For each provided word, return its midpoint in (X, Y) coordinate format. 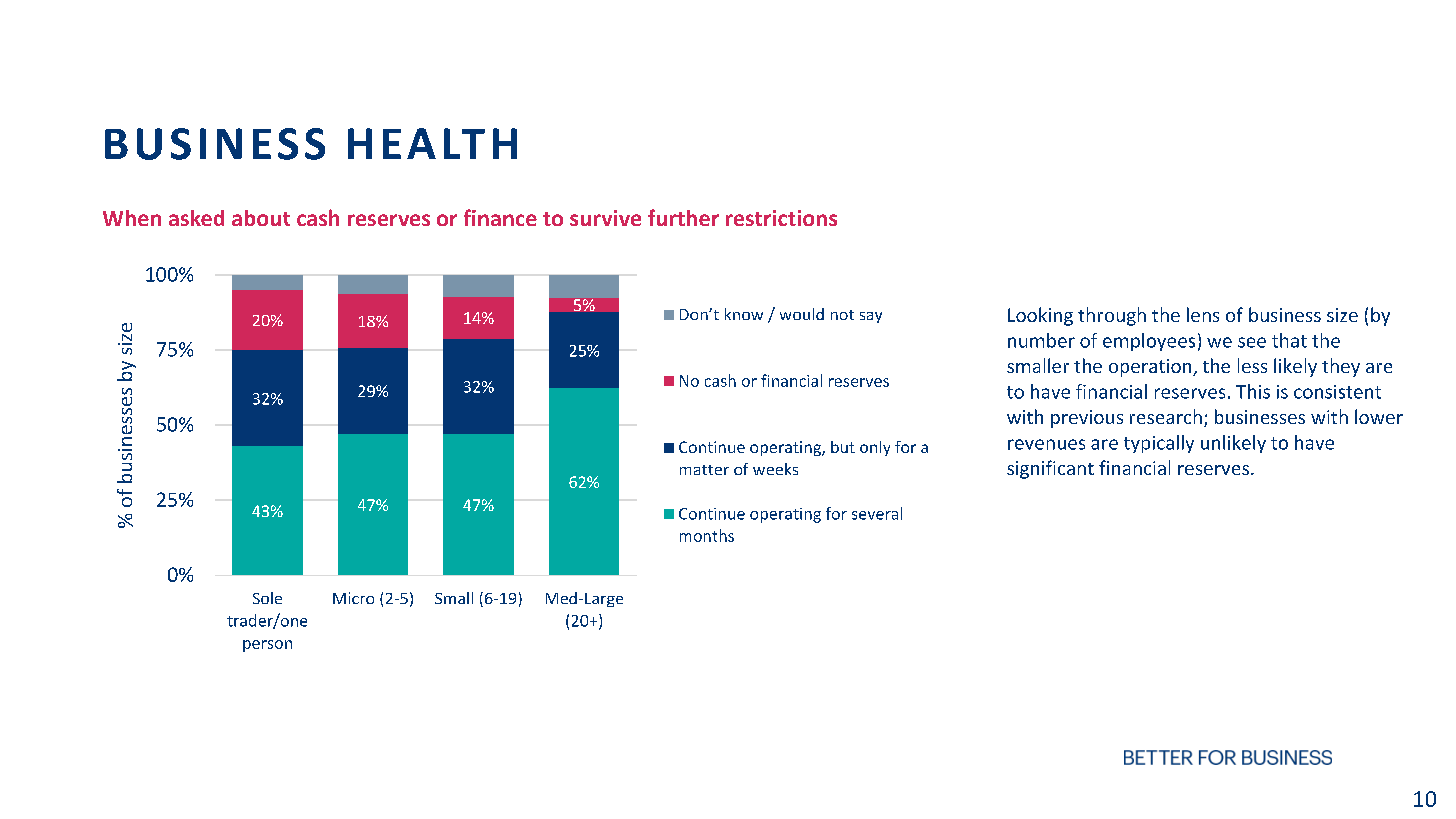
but (843, 447)
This (1253, 391)
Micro (353, 598)
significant (1050, 469)
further (683, 217)
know (744, 314)
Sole (267, 598)
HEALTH (432, 143)
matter (704, 470)
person (267, 646)
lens (1203, 314)
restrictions (781, 218)
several (877, 513)
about (261, 218)
